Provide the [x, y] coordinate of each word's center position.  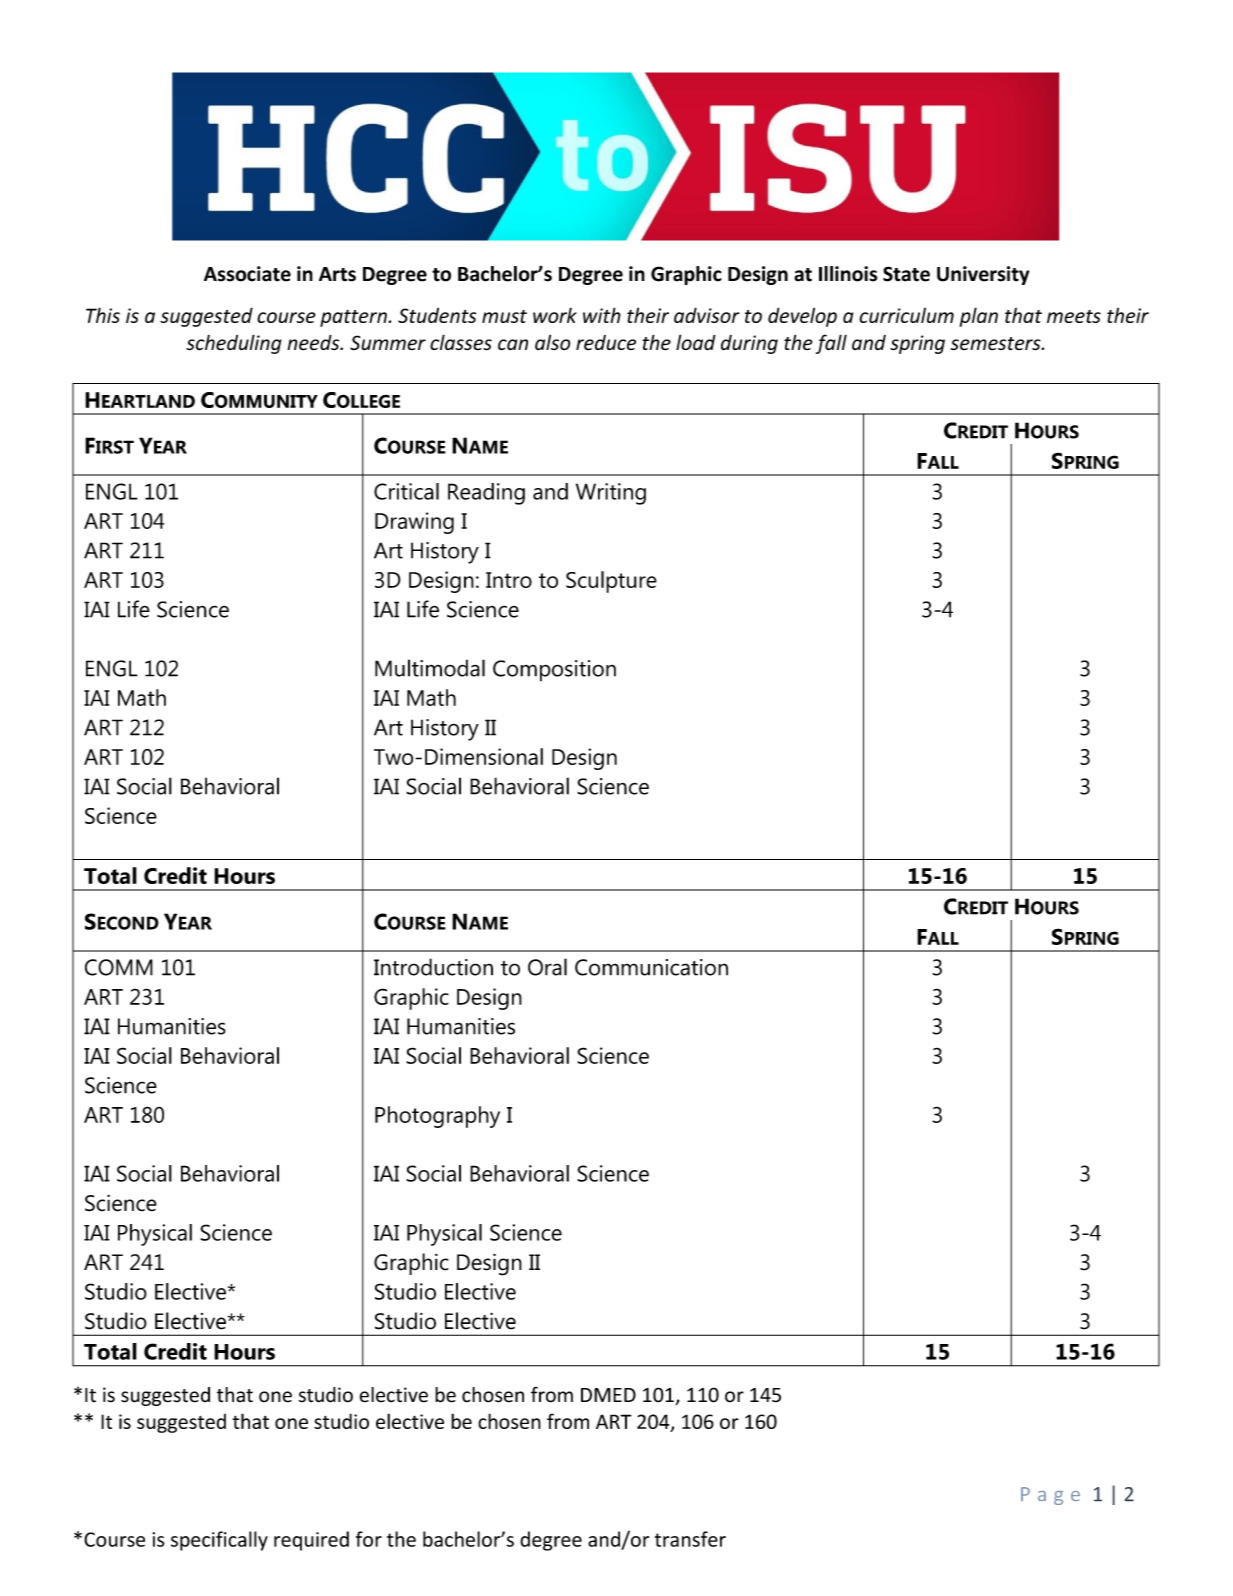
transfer [690, 1539]
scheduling [234, 344]
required [311, 1541]
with [602, 315]
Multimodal [430, 668]
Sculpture [611, 582]
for [369, 1539]
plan [979, 317]
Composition [554, 671]
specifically [219, 1541]
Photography [437, 1117]
